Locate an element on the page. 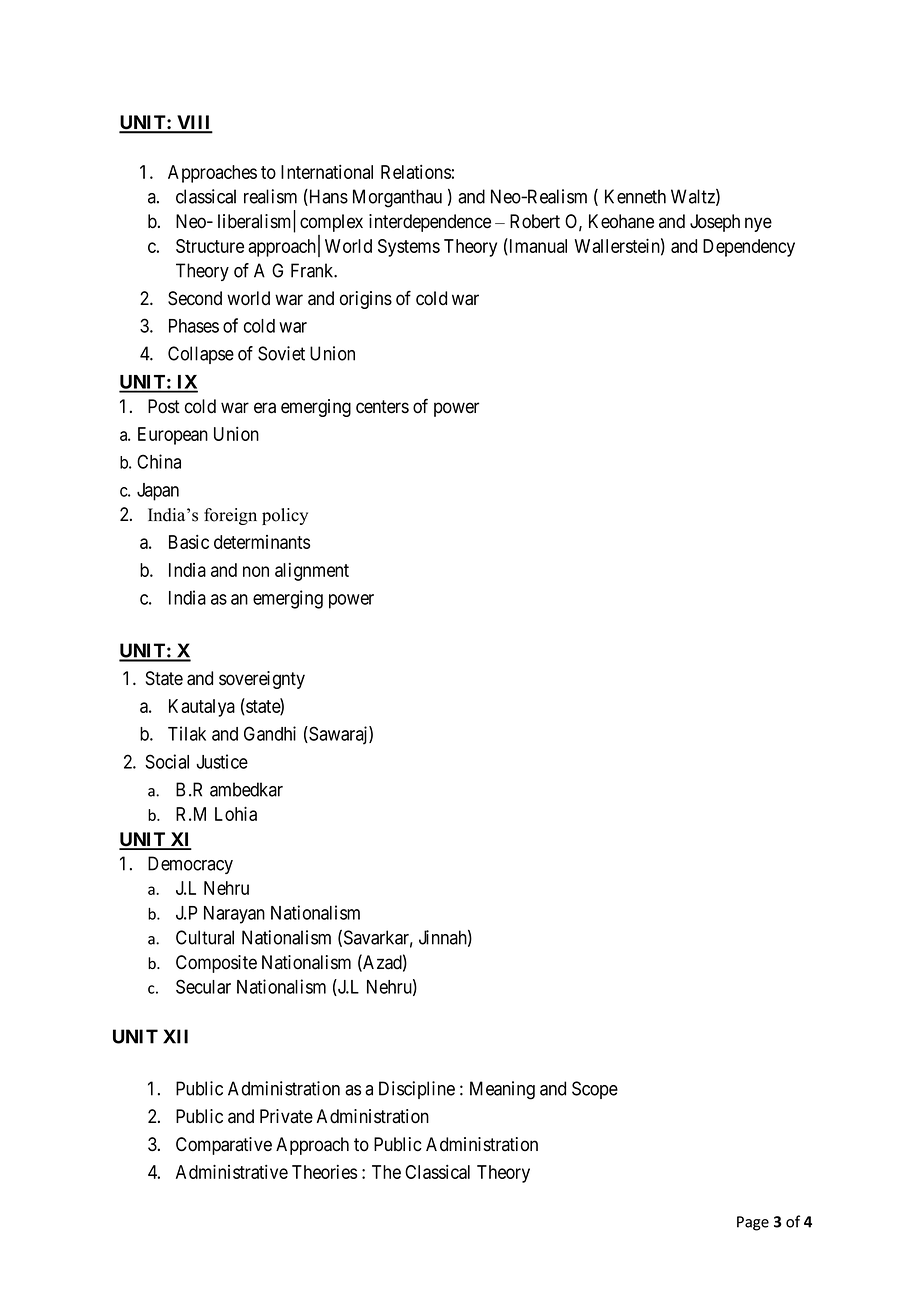 Image resolution: width=924 pixels, height=1308 pixels. ambedkar is located at coordinates (246, 789).
